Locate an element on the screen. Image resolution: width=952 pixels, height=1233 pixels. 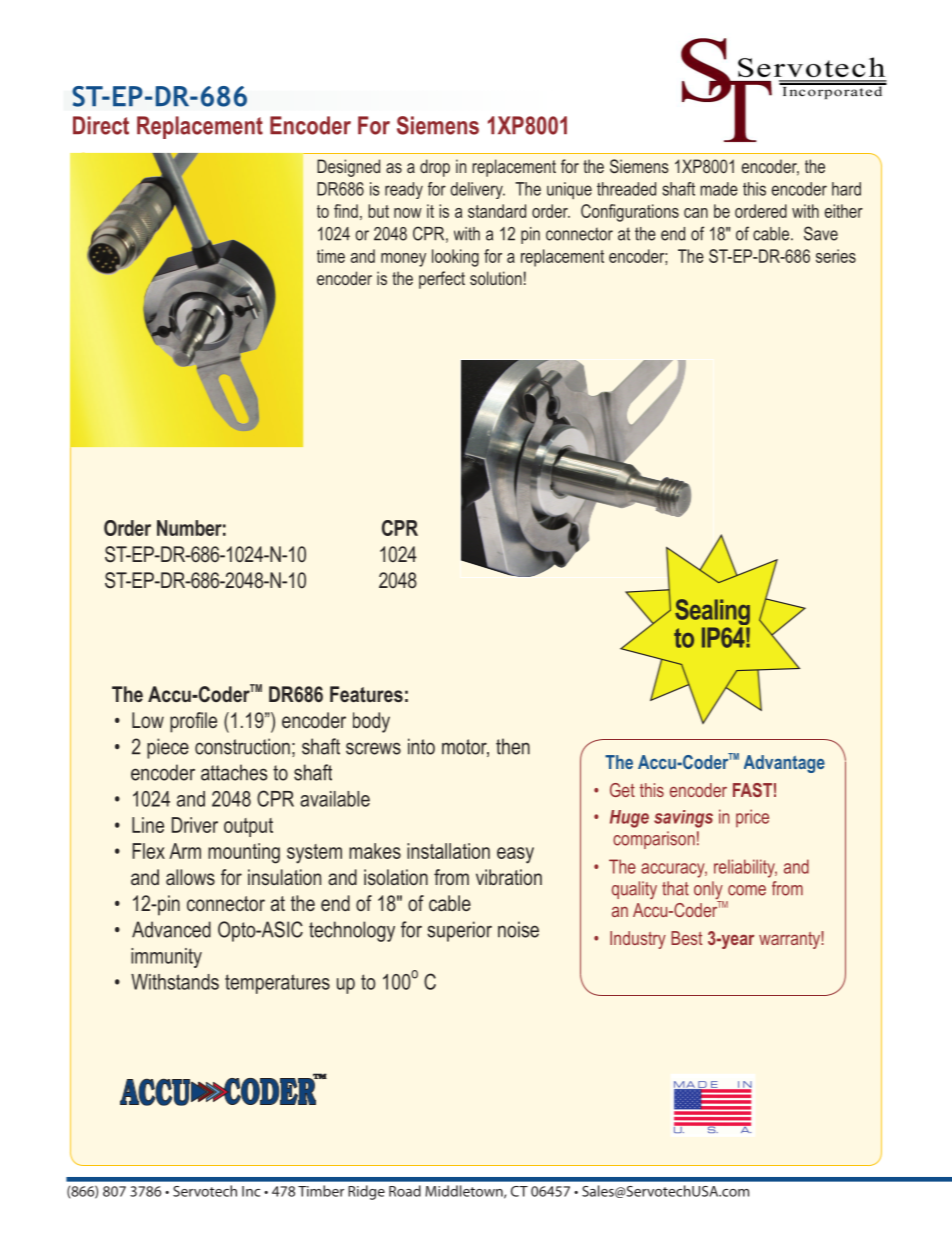
made is located at coordinates (719, 189).
